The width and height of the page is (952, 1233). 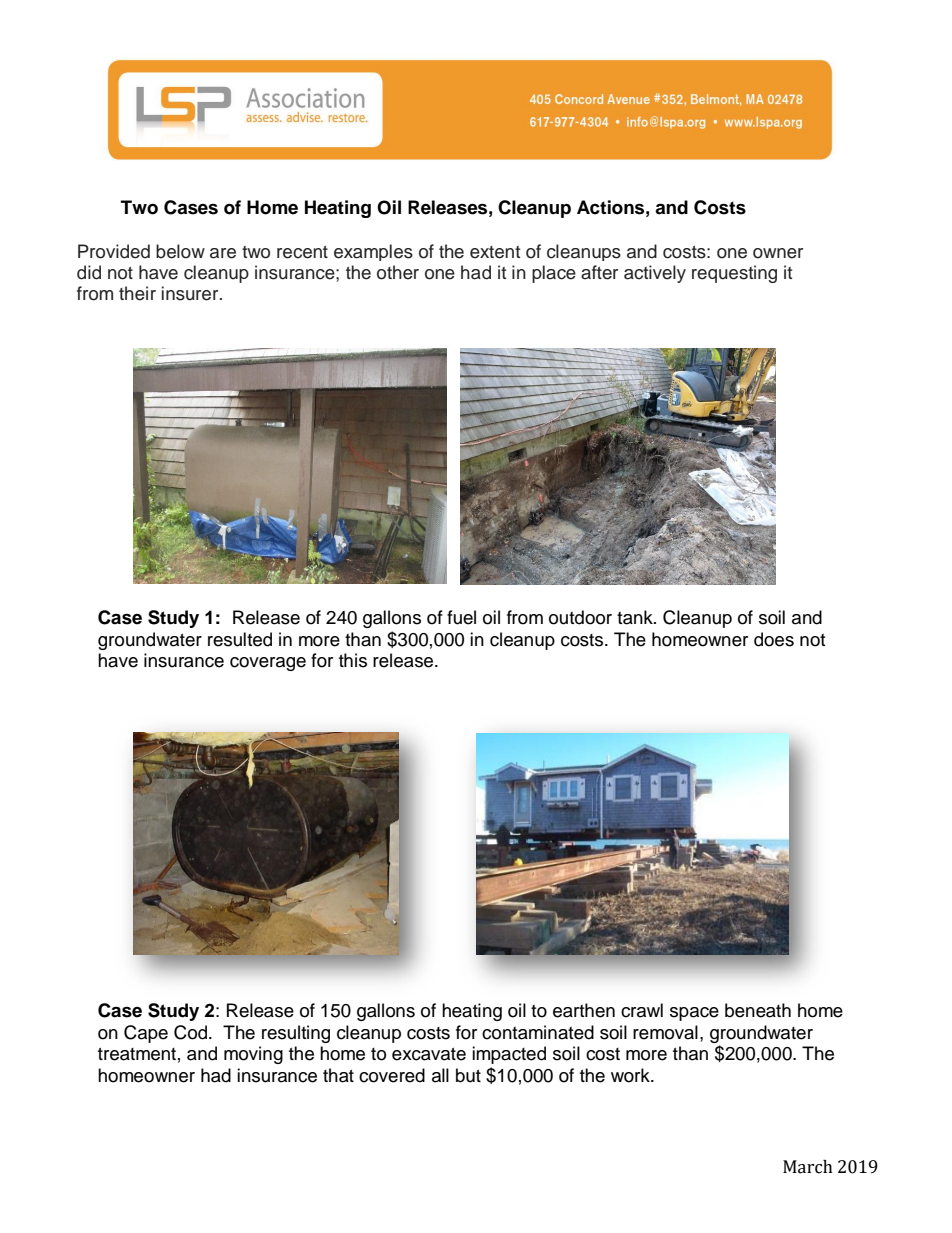 I want to click on other, so click(x=398, y=272).
